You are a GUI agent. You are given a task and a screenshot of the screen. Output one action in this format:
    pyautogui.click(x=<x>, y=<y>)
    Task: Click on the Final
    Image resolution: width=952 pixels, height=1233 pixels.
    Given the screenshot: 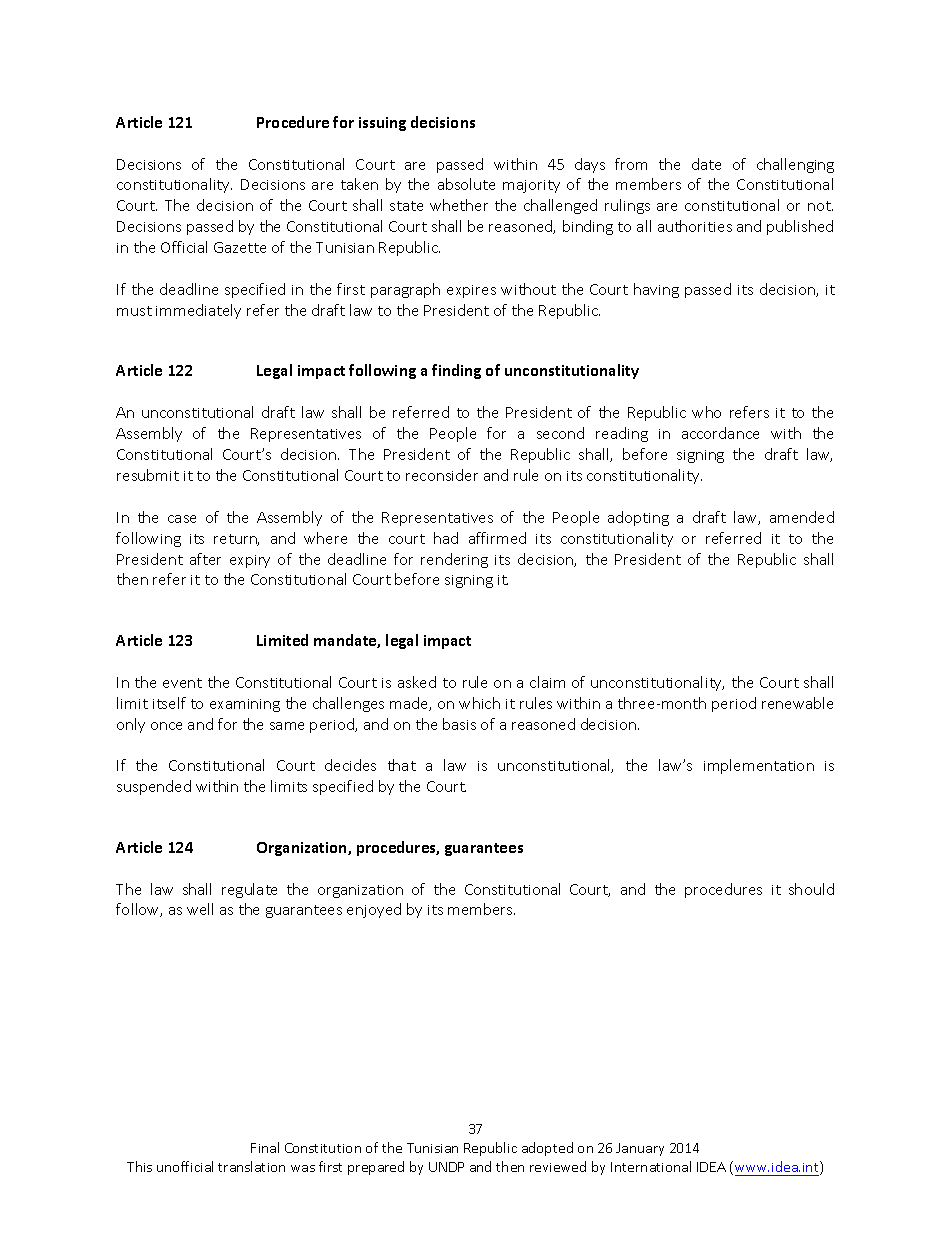 What is the action you would take?
    pyautogui.click(x=265, y=1147)
